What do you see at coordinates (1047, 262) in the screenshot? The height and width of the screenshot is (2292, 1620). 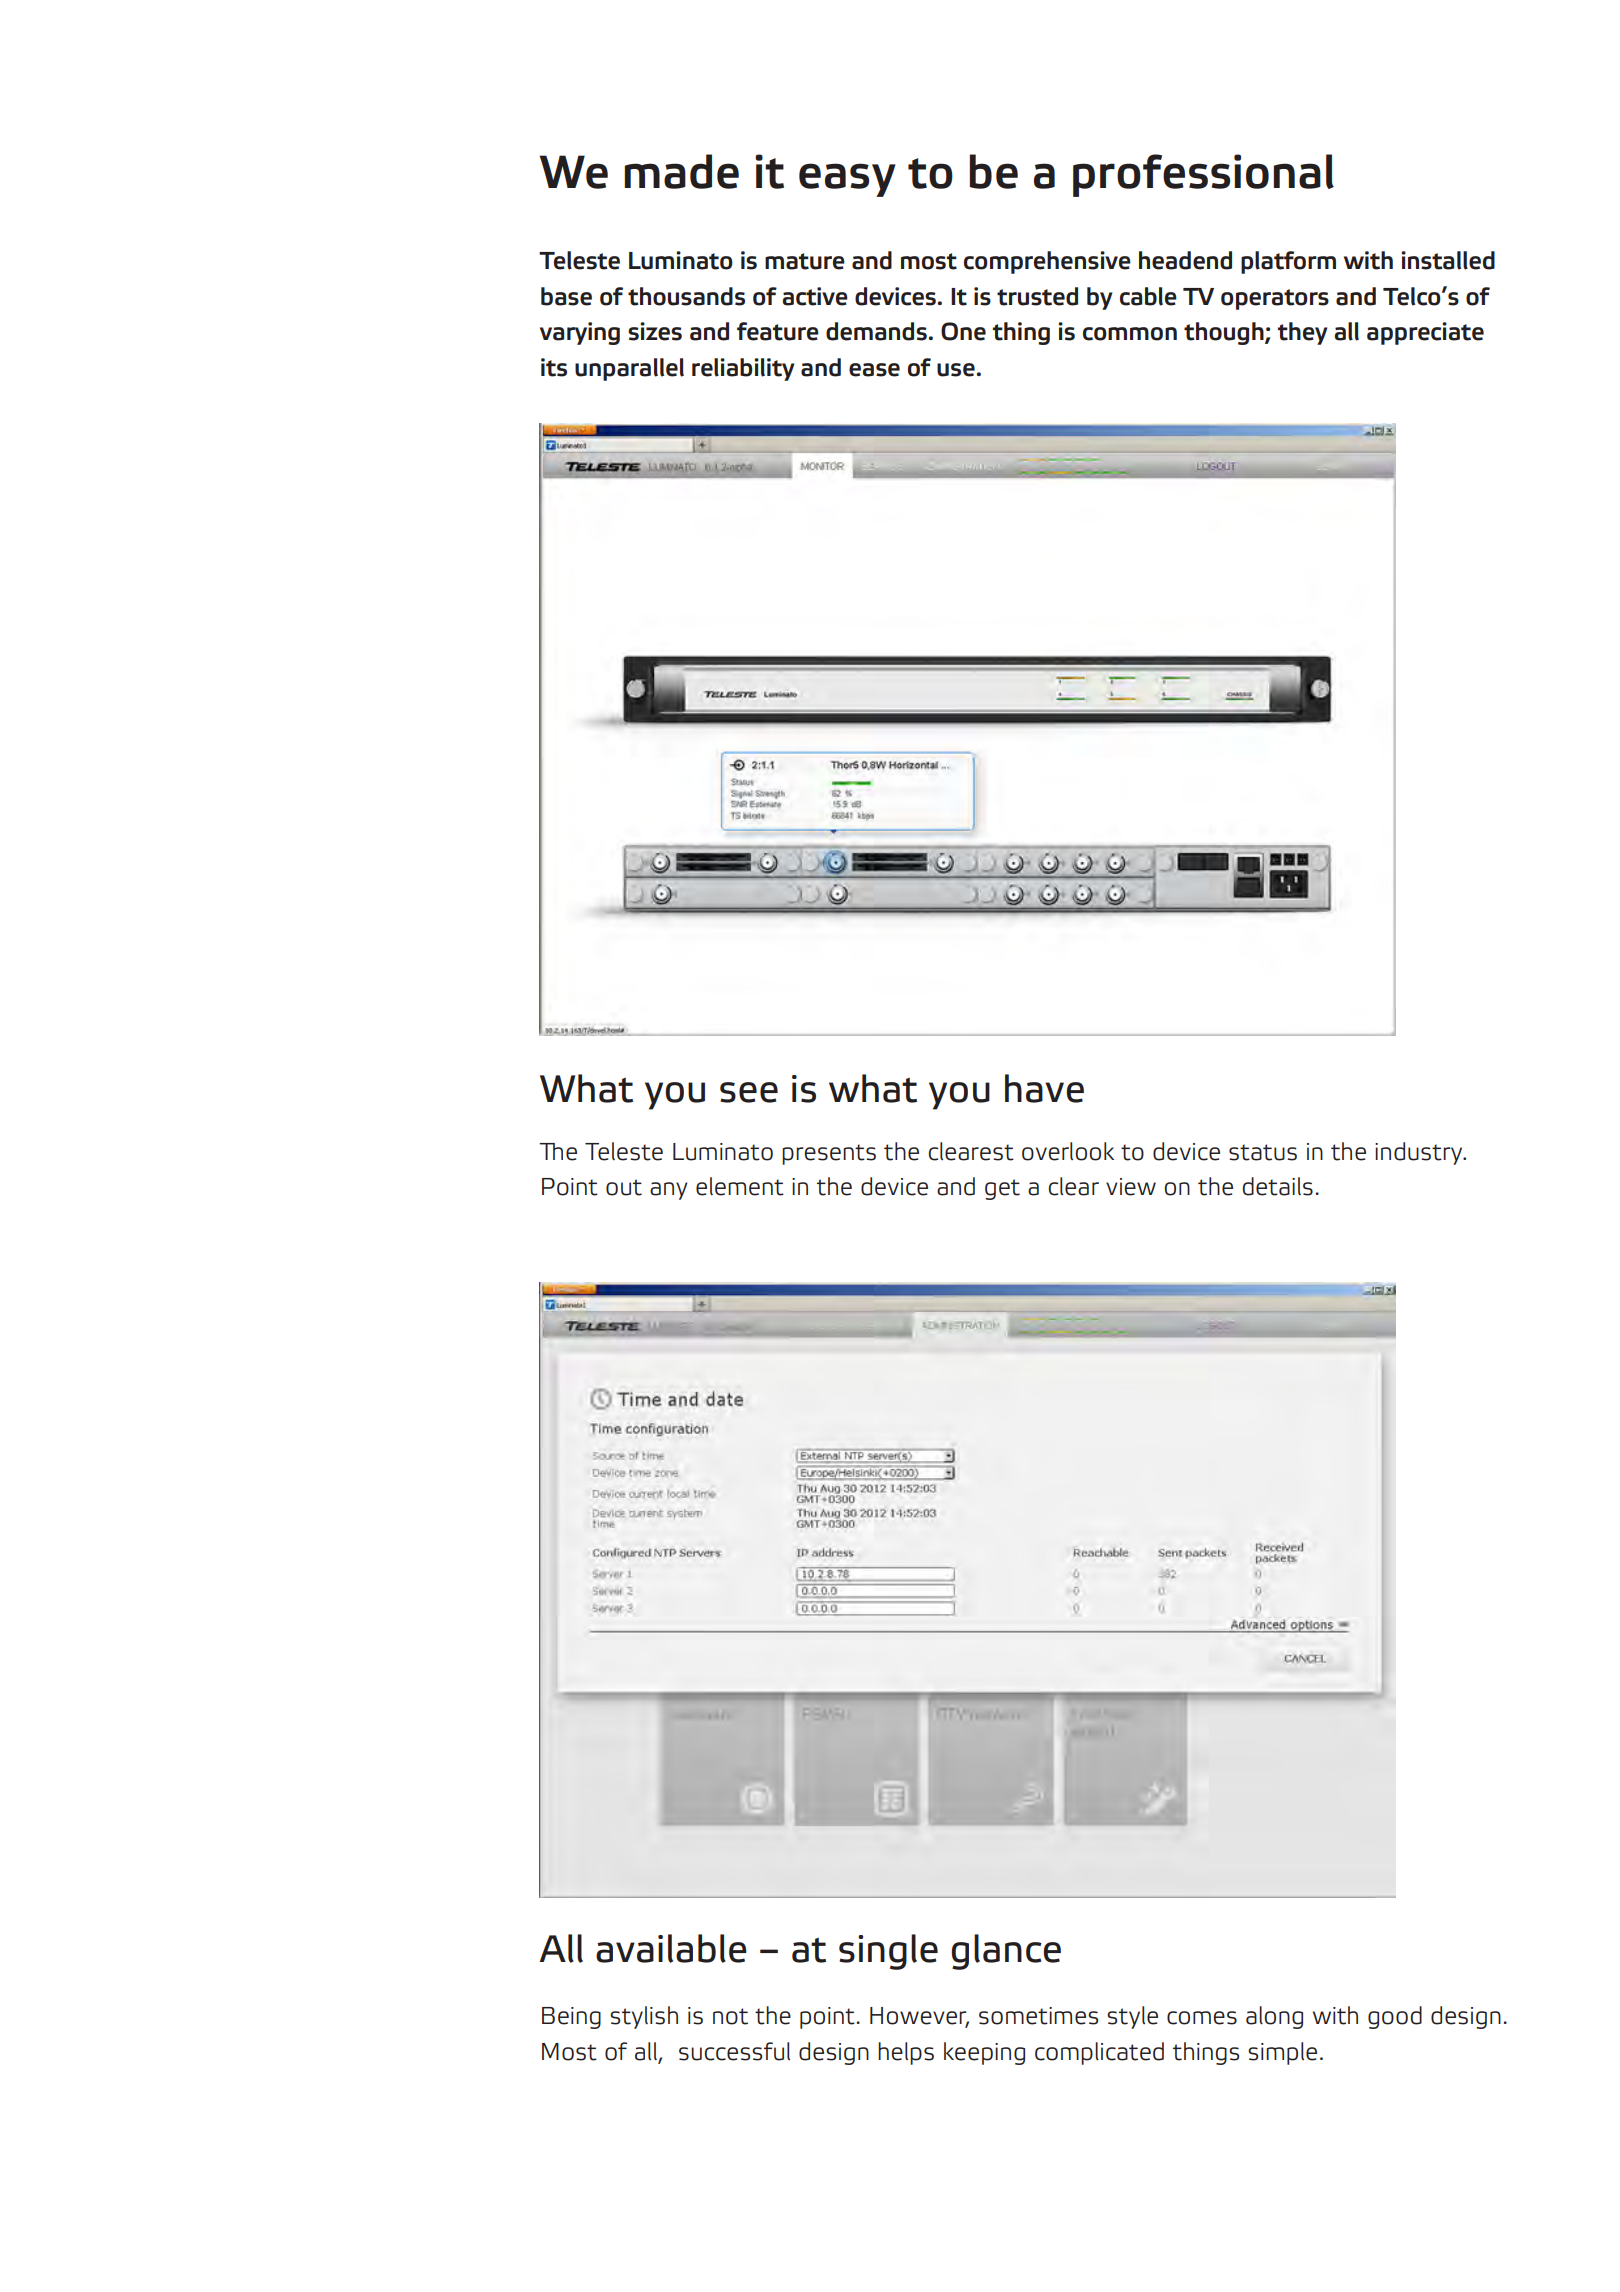 I see `comprehensive` at bounding box center [1047, 262].
